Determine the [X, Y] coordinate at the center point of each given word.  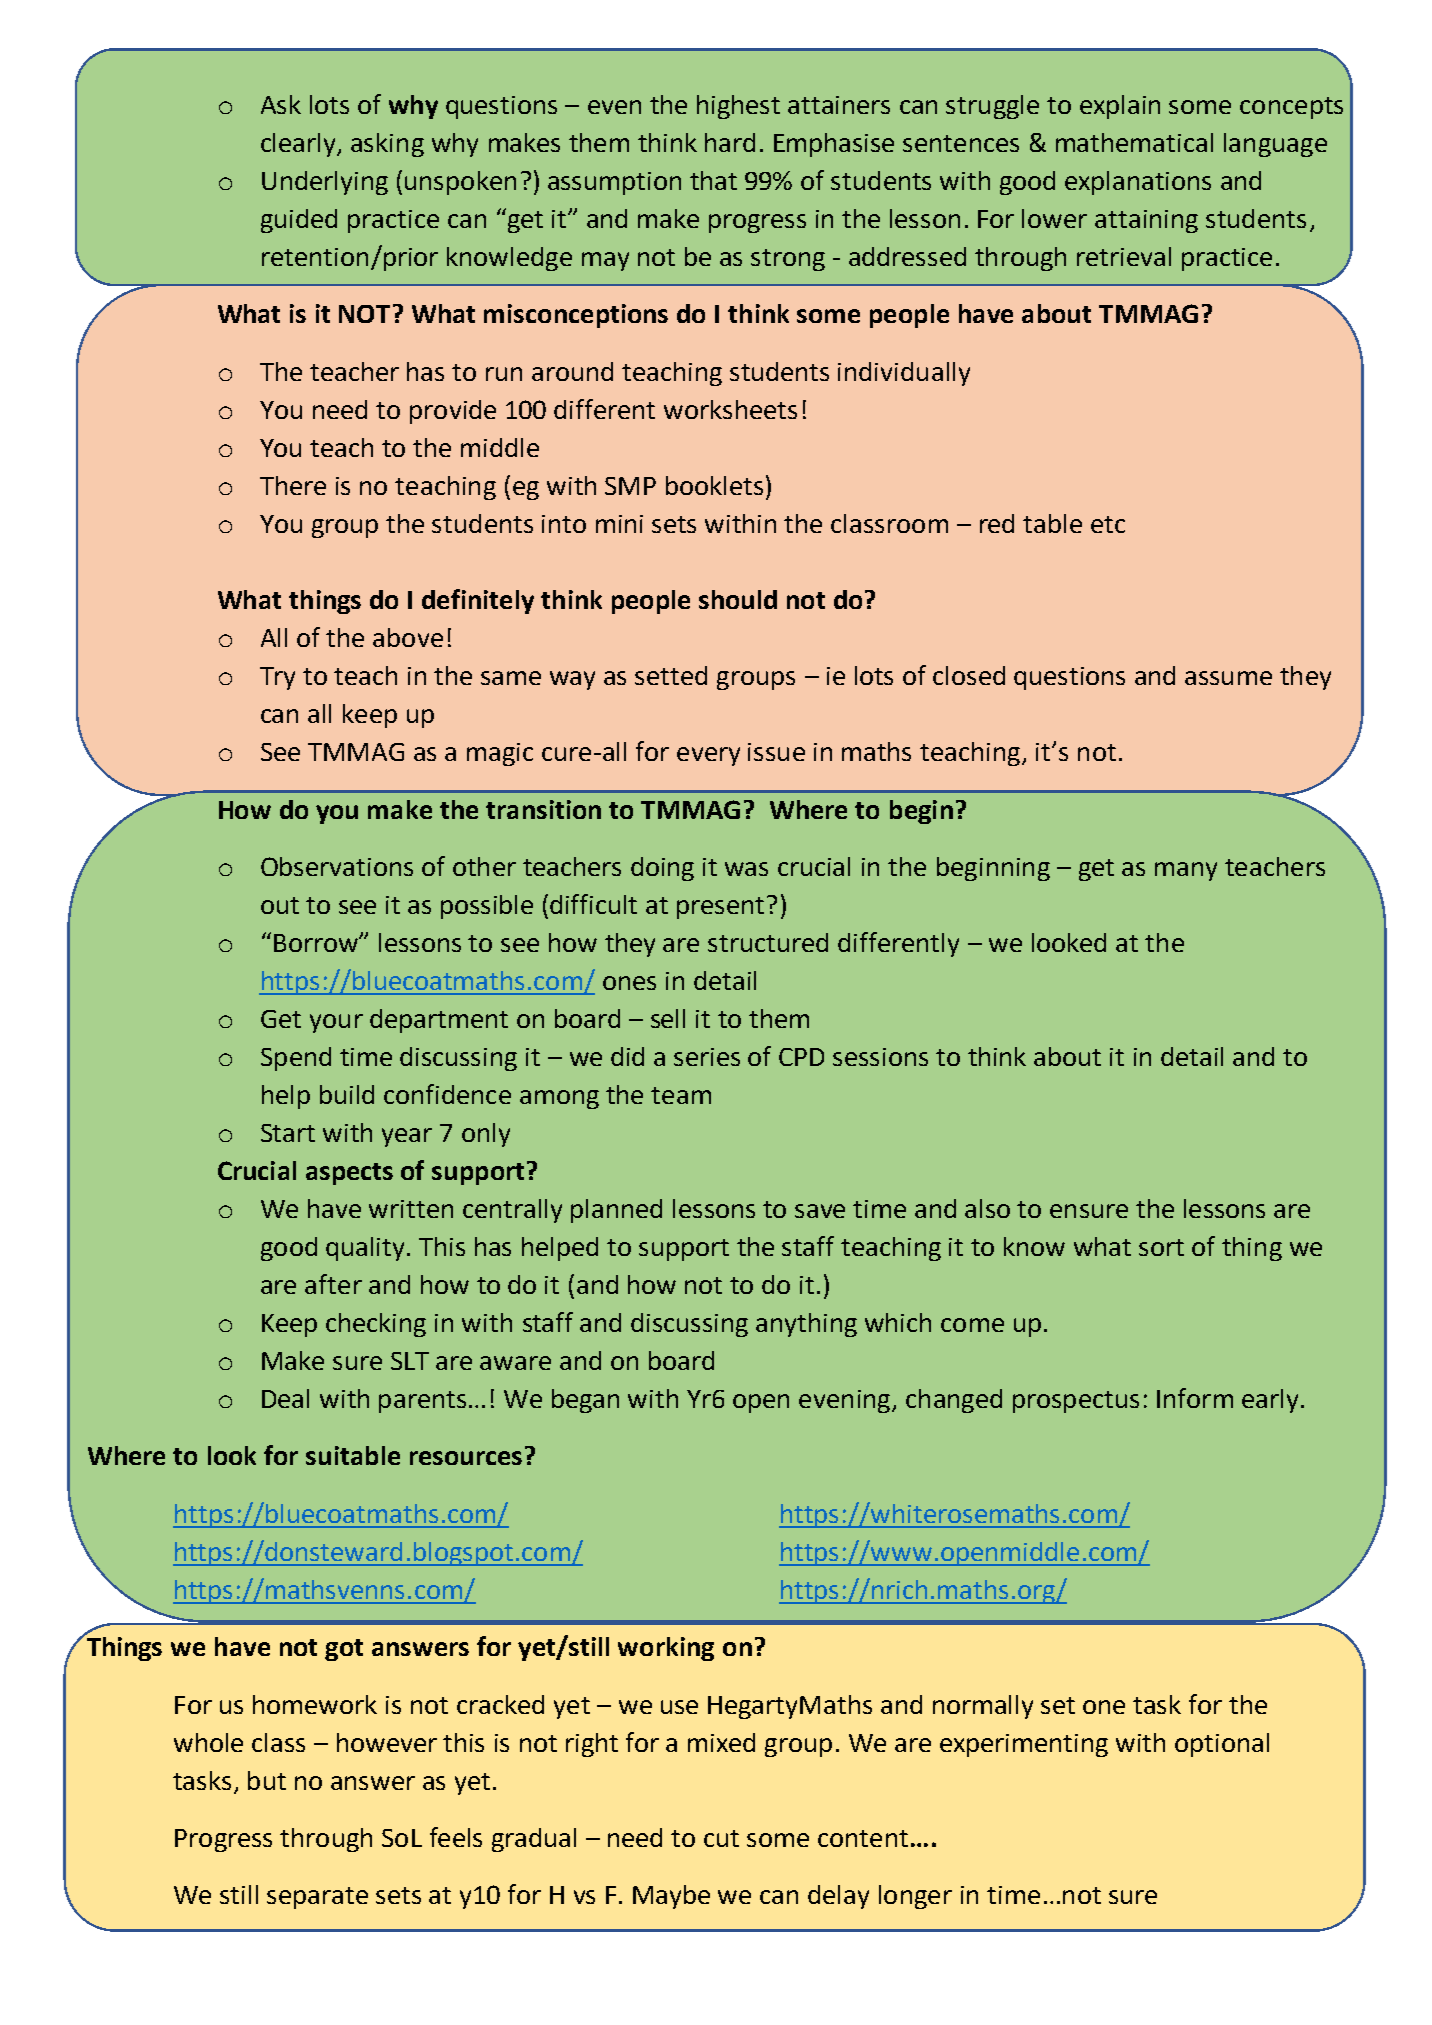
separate [317, 1898]
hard [730, 142]
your [336, 1023]
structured [768, 942]
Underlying [325, 183]
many [1186, 871]
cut [721, 1838]
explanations [1138, 183]
